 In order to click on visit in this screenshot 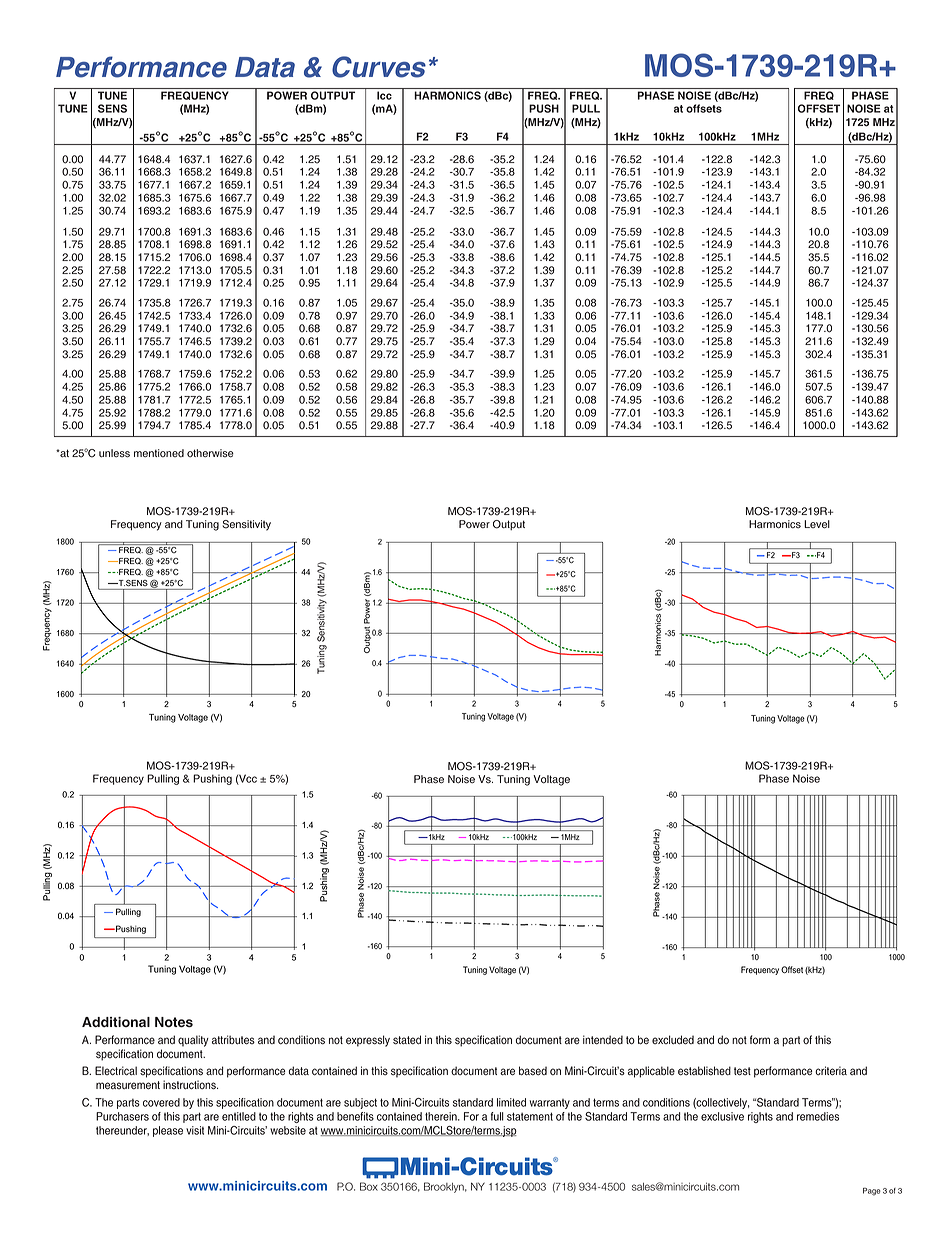, I will do `click(195, 1130)`.
